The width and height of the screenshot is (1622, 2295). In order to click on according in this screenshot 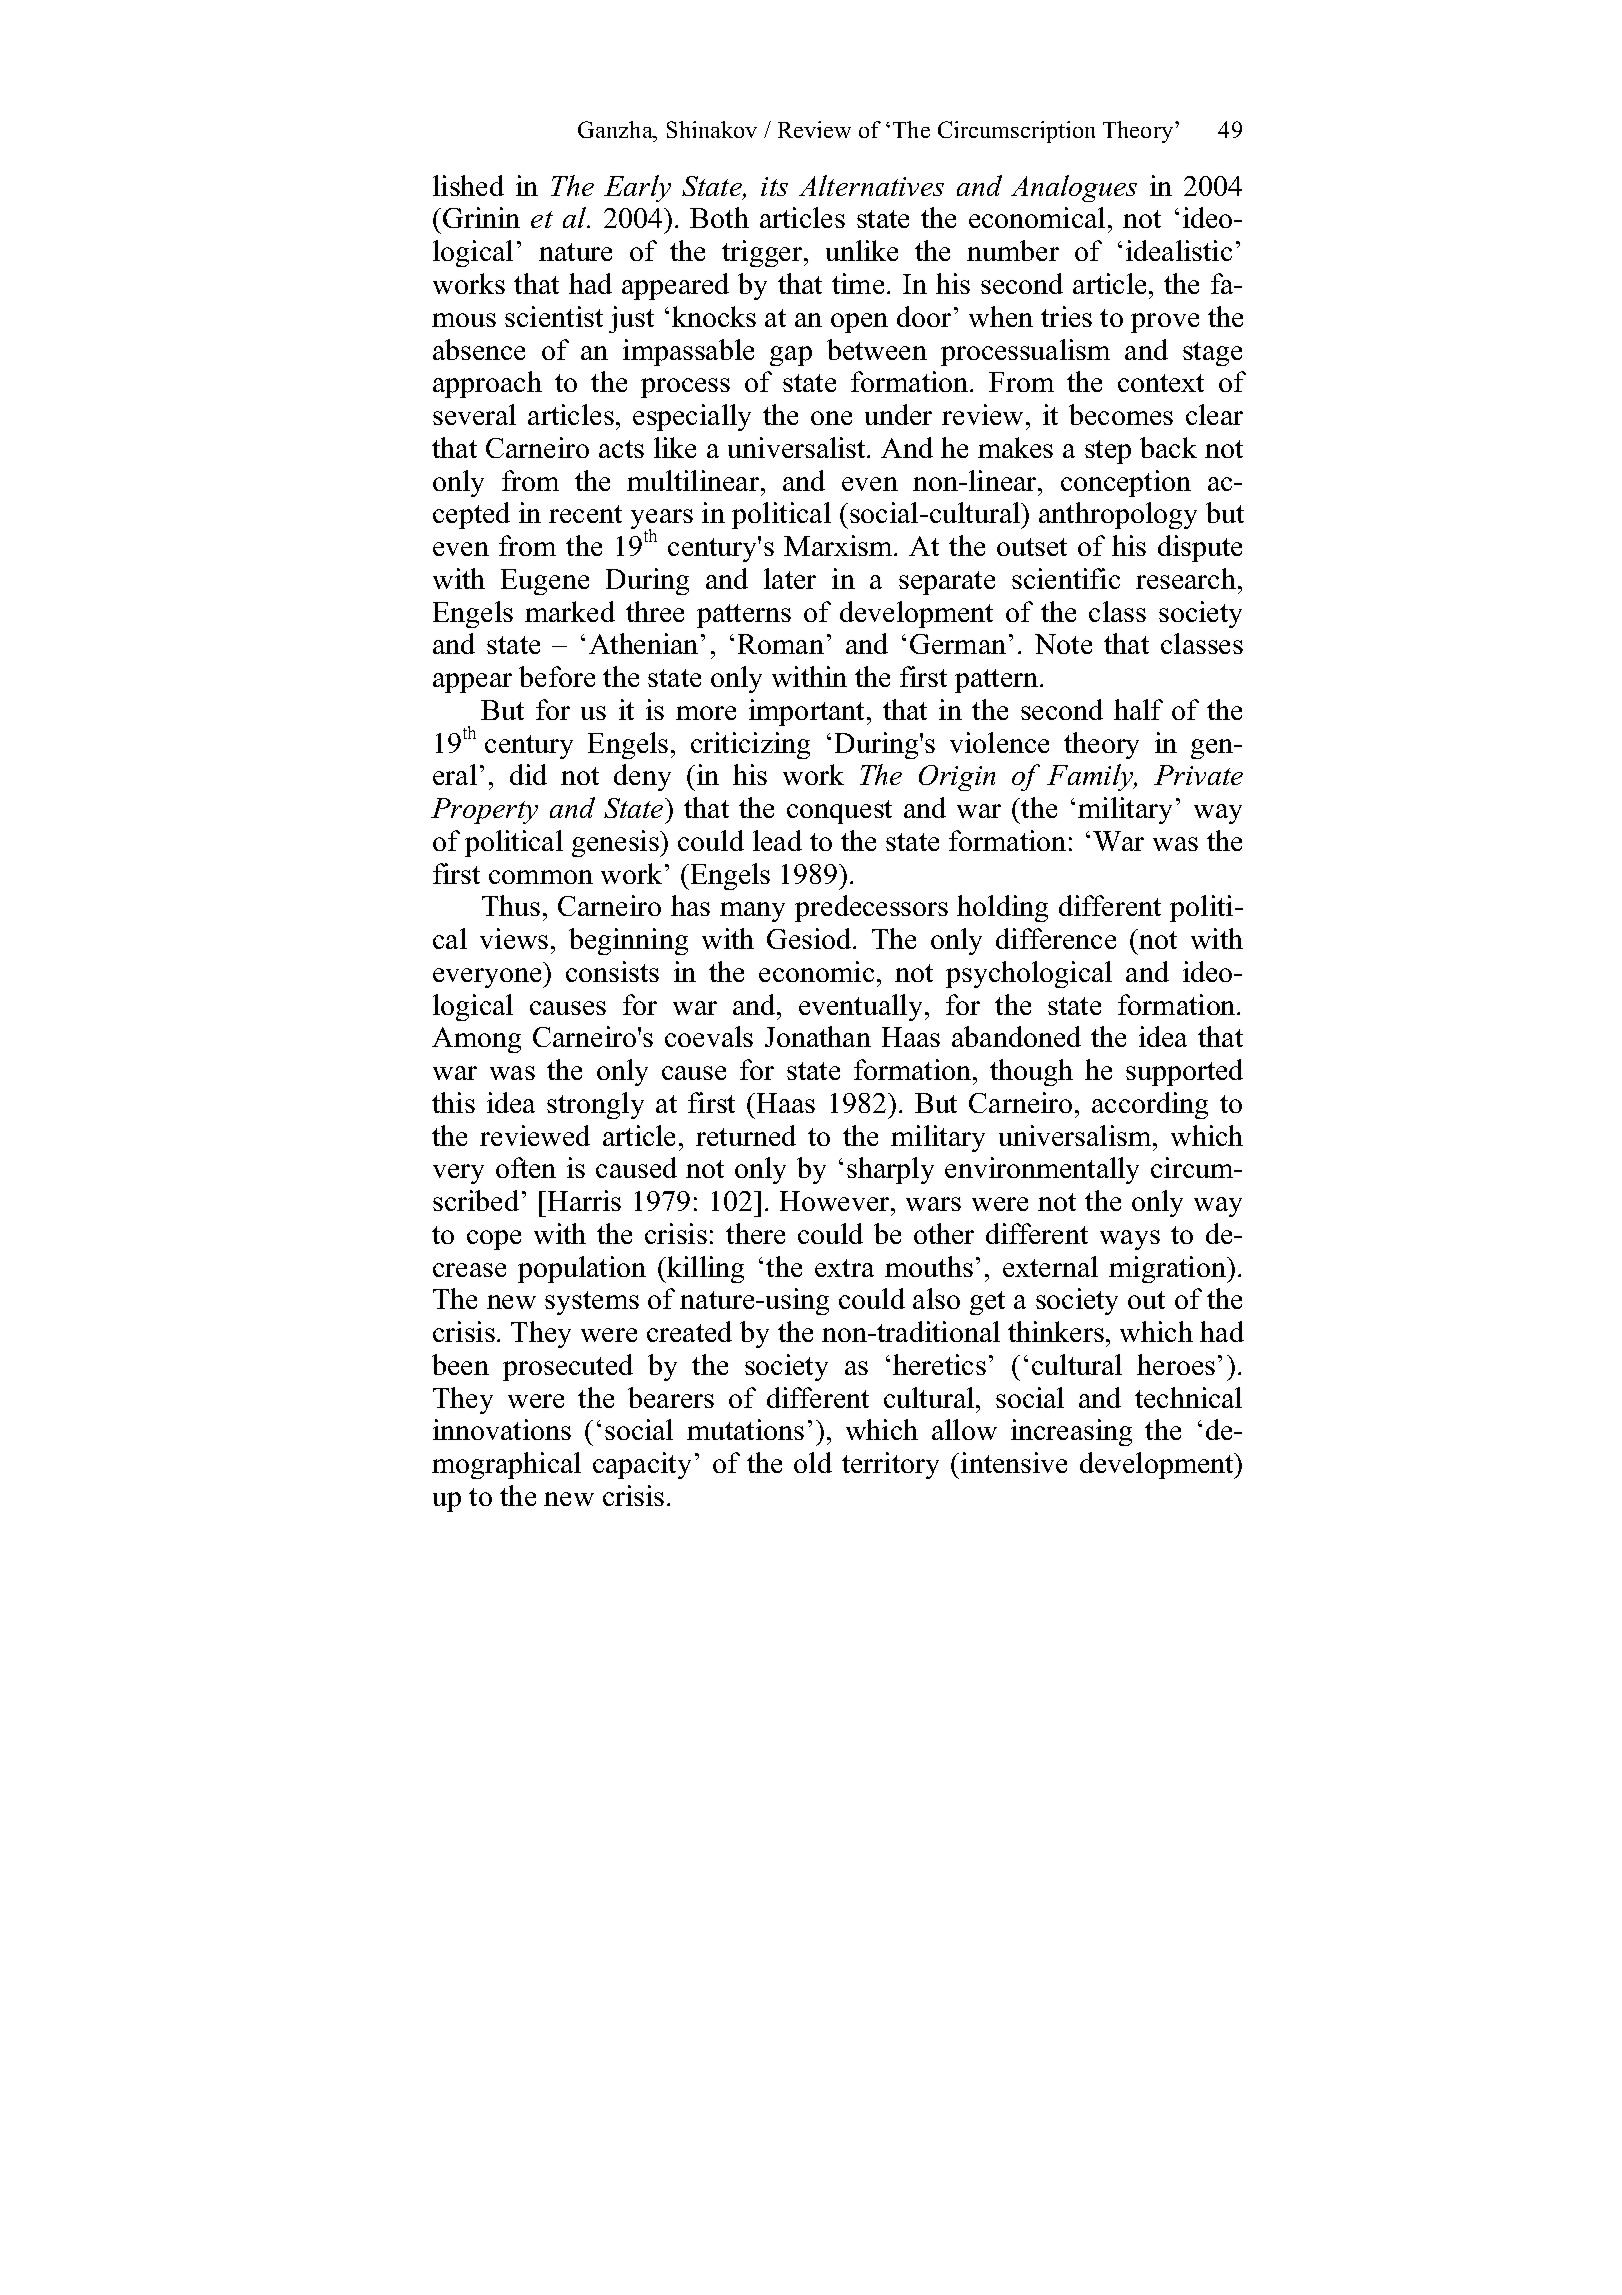, I will do `click(1150, 1105)`.
